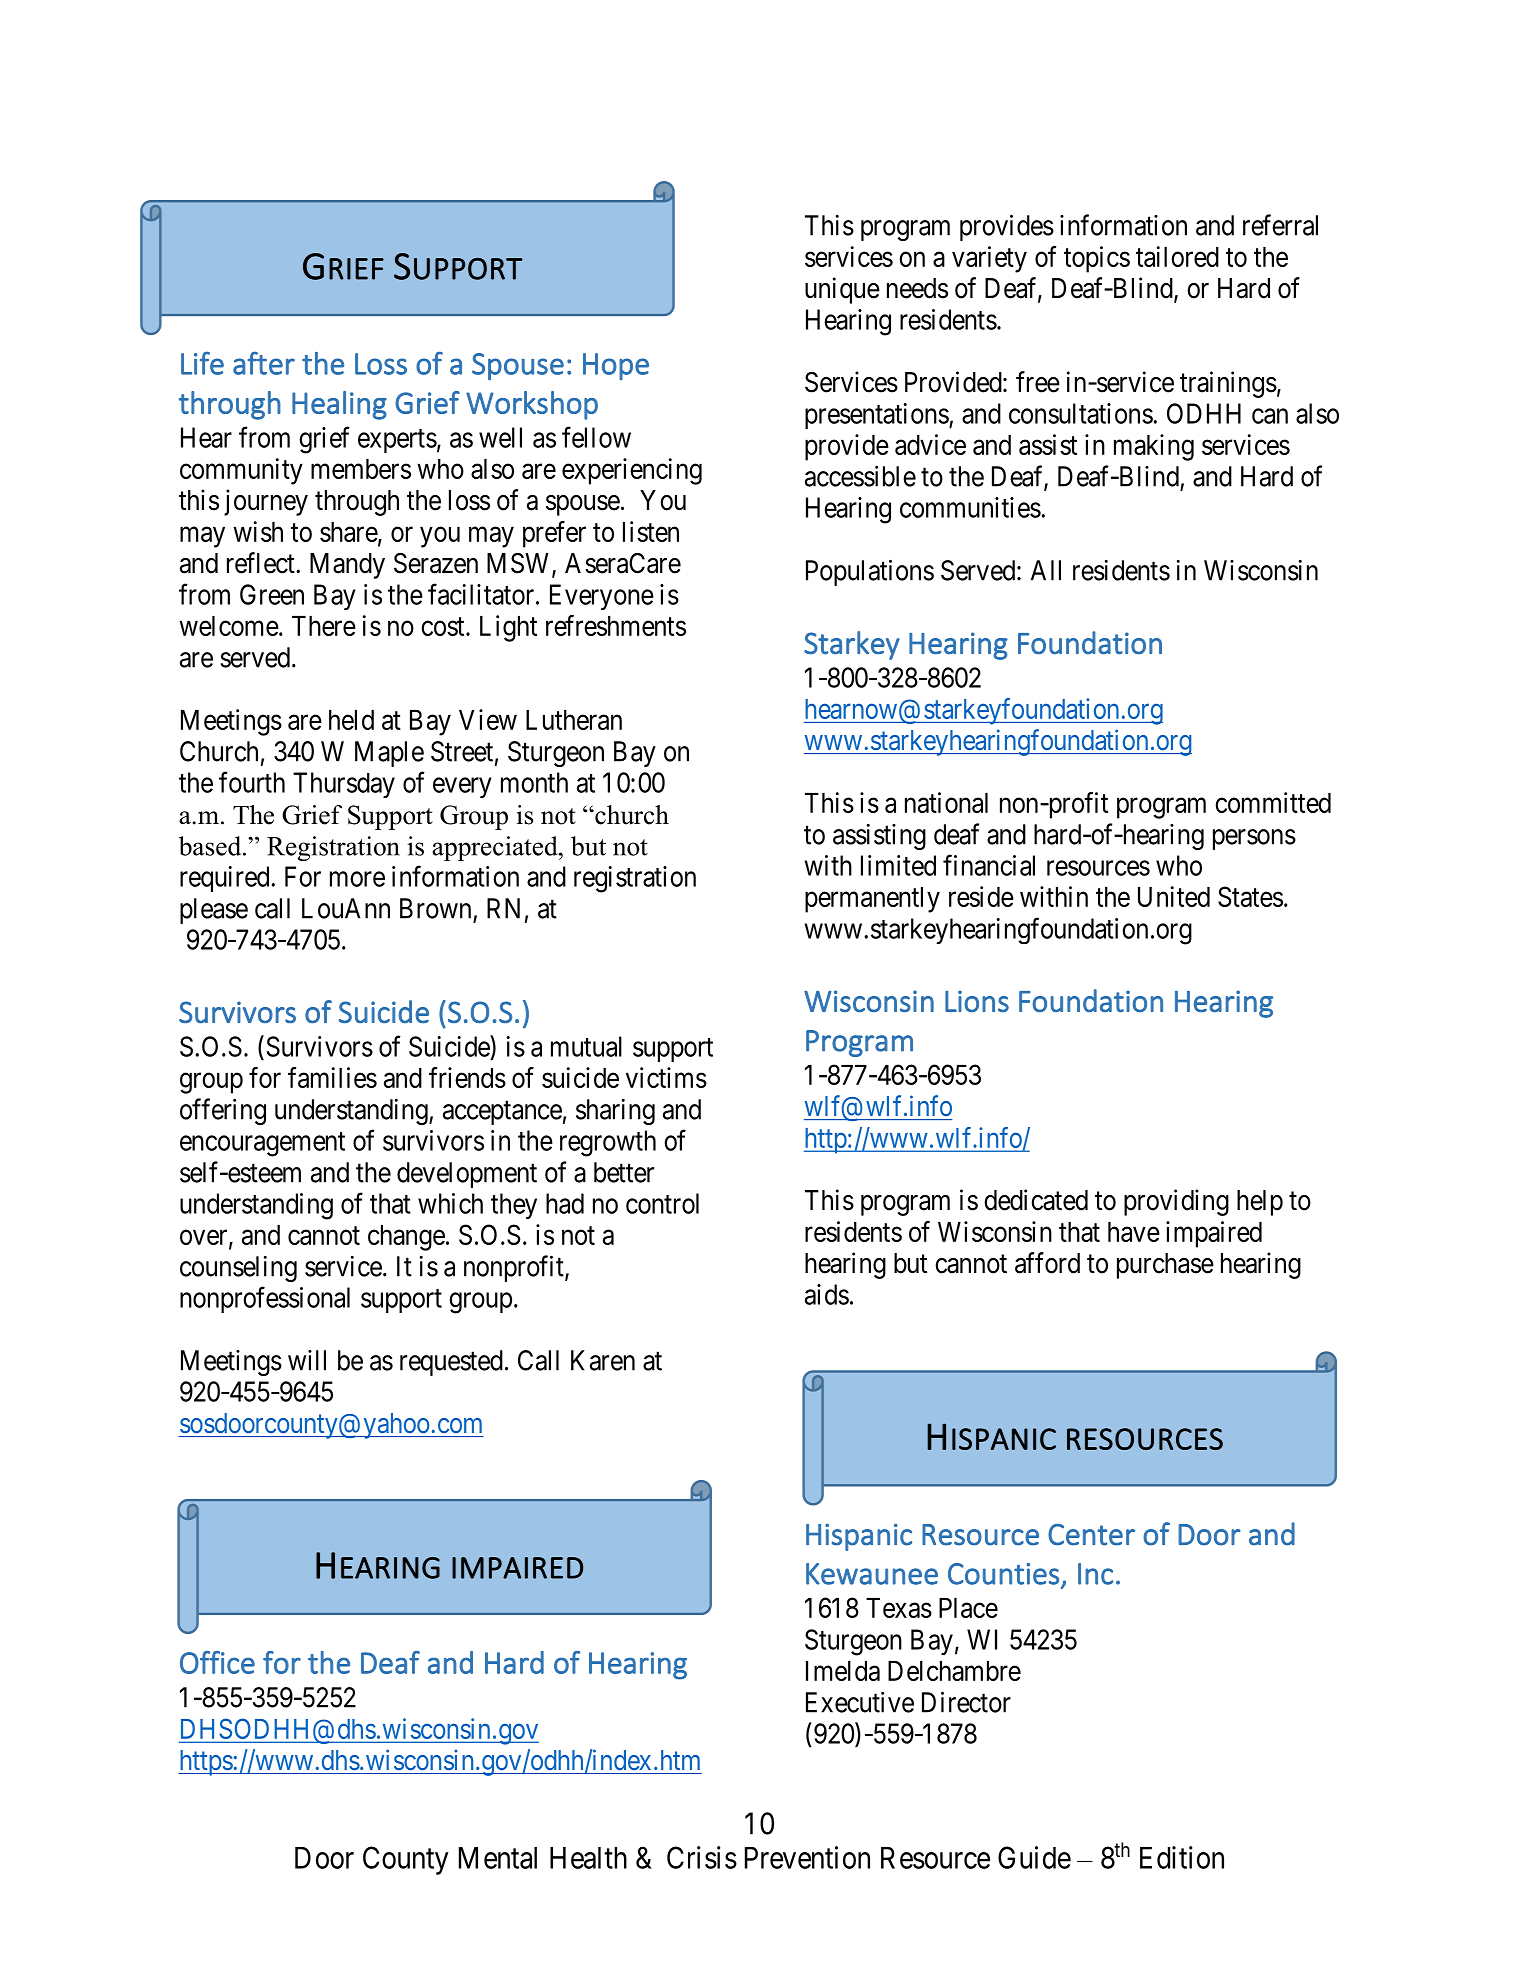  What do you see at coordinates (842, 290) in the image?
I see `unique` at bounding box center [842, 290].
